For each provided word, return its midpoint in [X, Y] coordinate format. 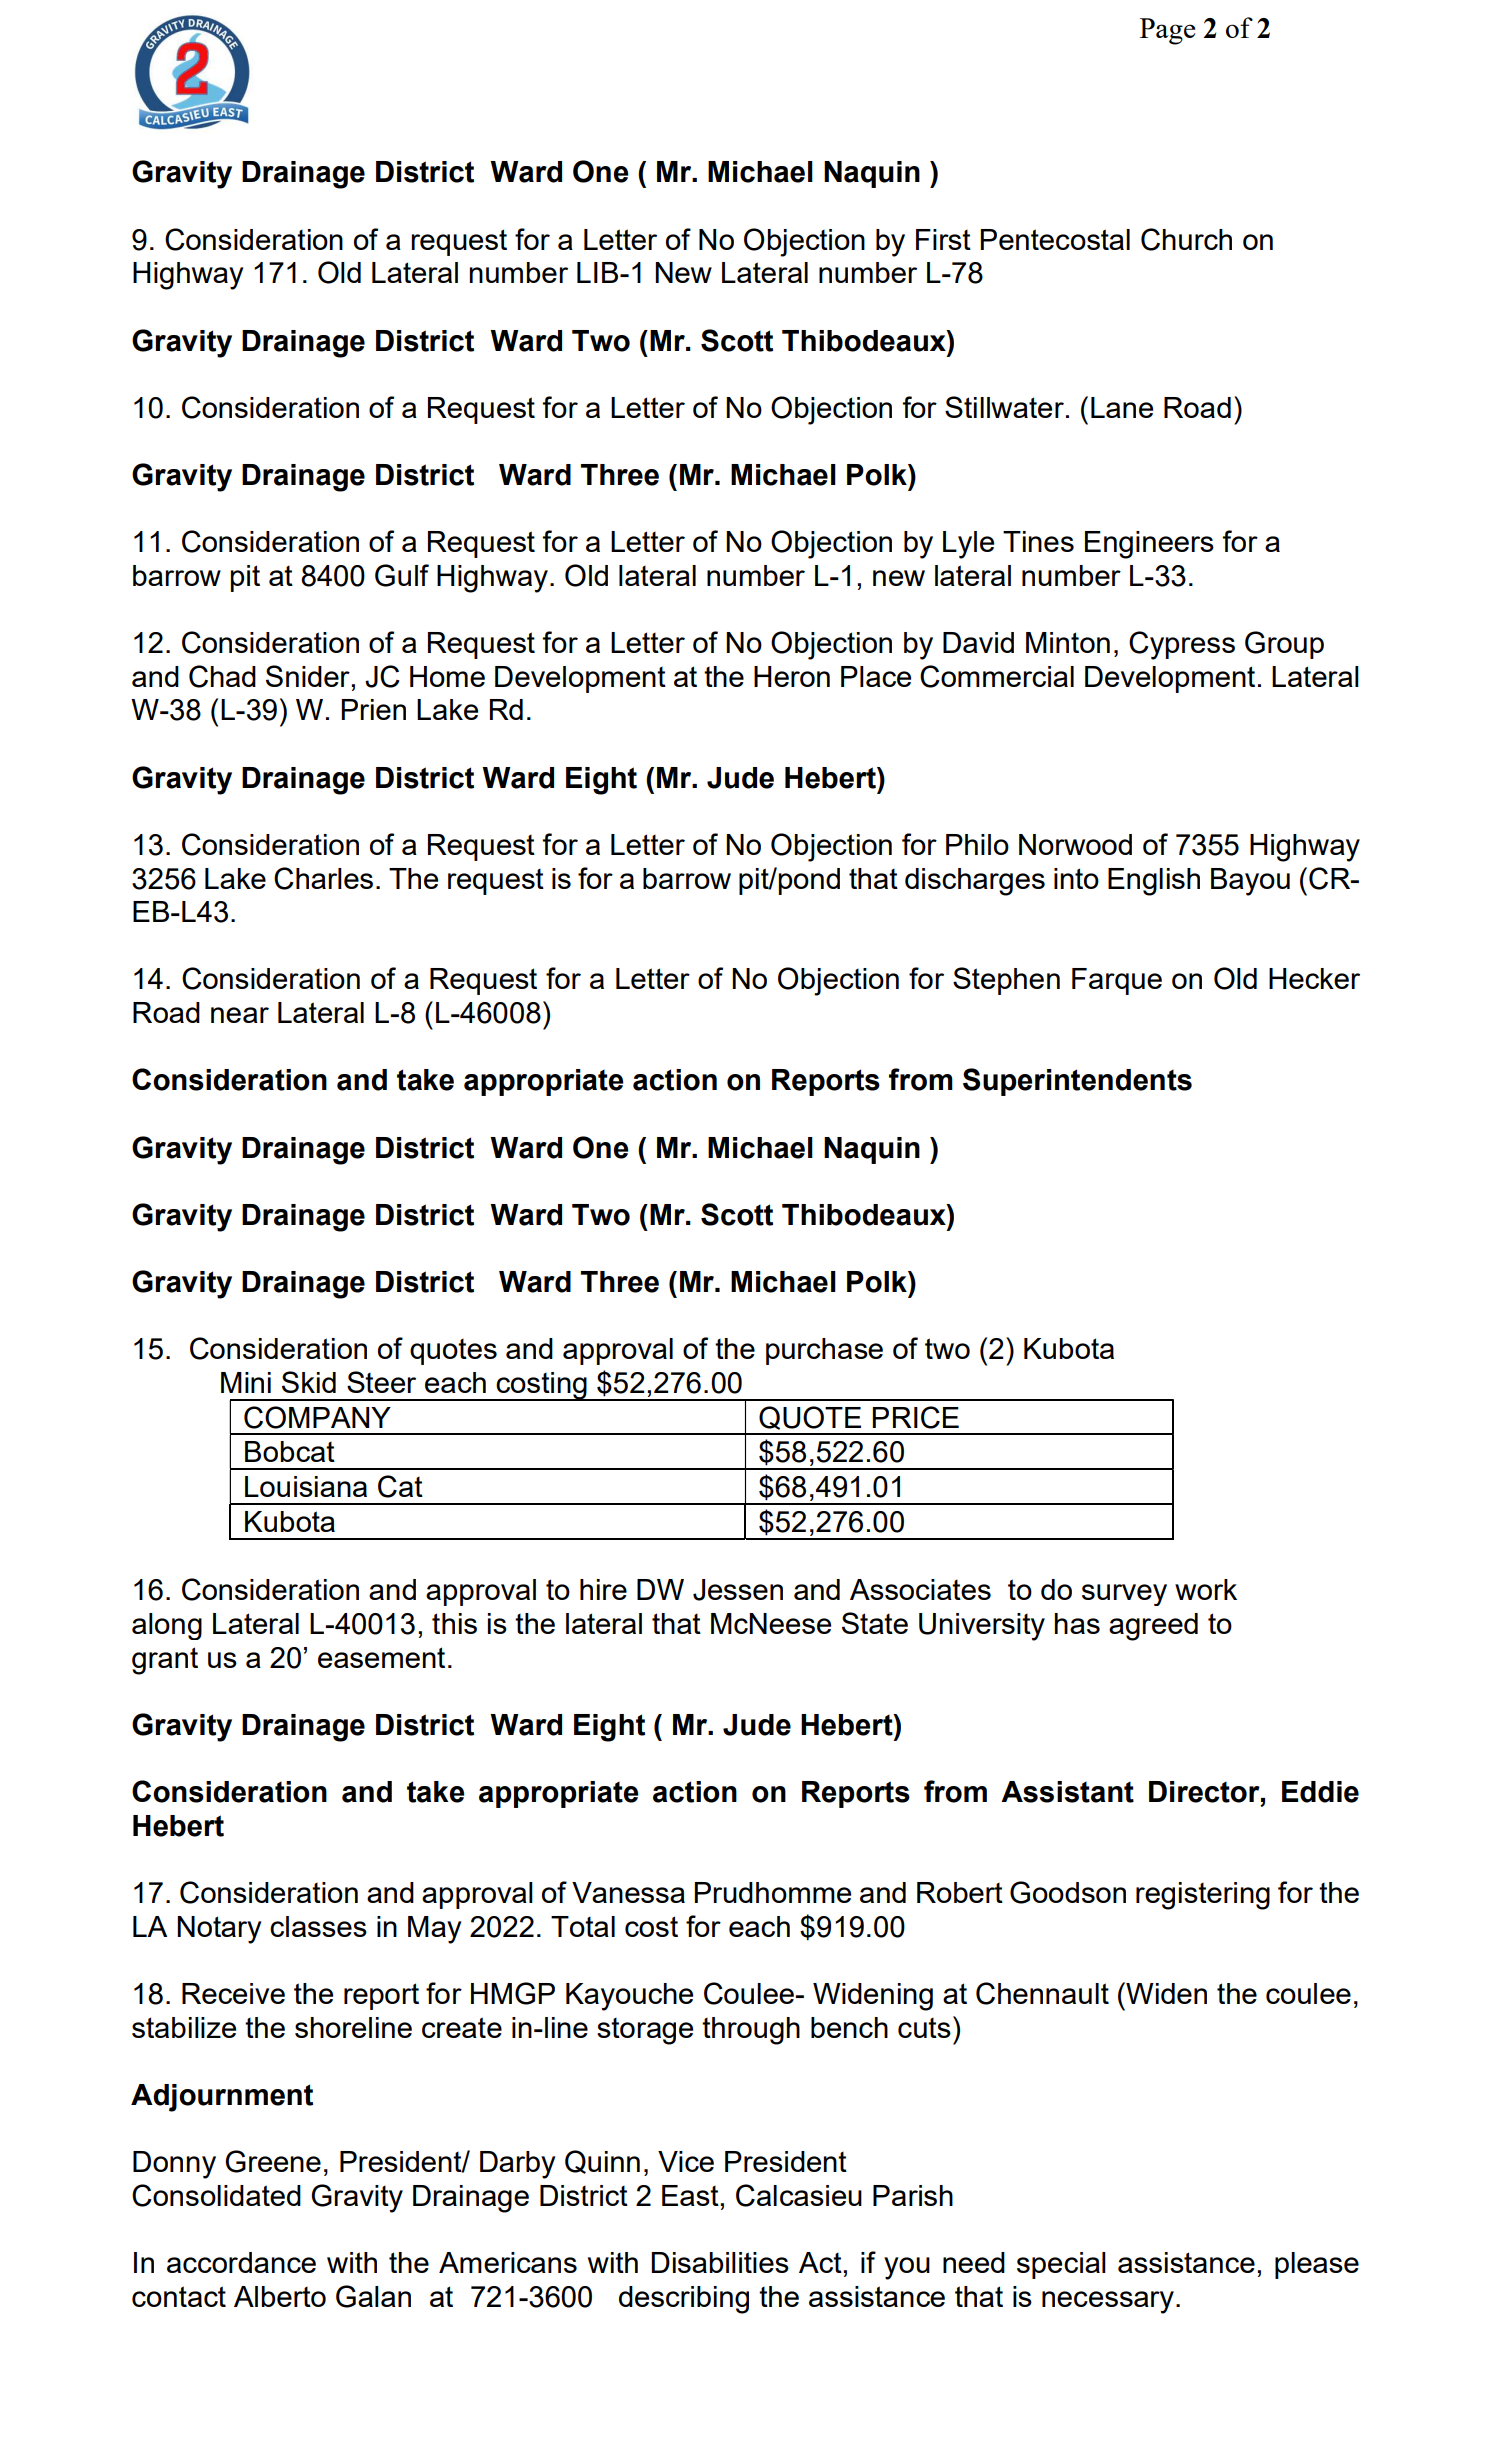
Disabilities [720, 2262]
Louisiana [306, 1486]
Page [1167, 31]
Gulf [402, 575]
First [943, 239]
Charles [323, 878]
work [1206, 1589]
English [1154, 882]
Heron [792, 676]
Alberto [280, 2296]
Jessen [738, 1590]
